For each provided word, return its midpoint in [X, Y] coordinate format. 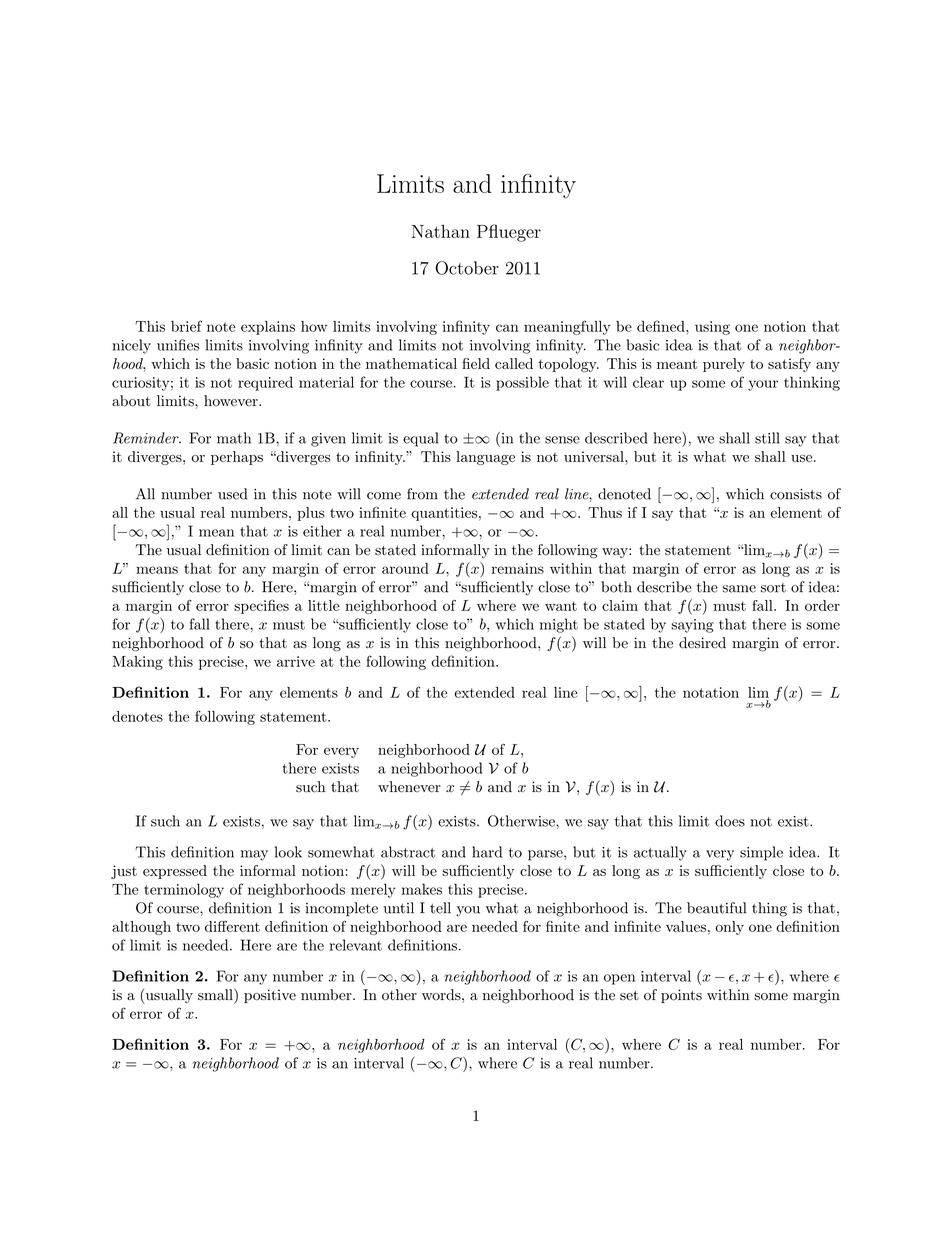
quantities [444, 514]
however [232, 401]
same [739, 589]
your [763, 385]
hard [487, 852]
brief [186, 326]
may [254, 855]
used [233, 494]
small [216, 994]
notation [711, 692]
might [559, 625]
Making [138, 663]
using [712, 328]
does [730, 821]
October [467, 268]
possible [522, 383]
